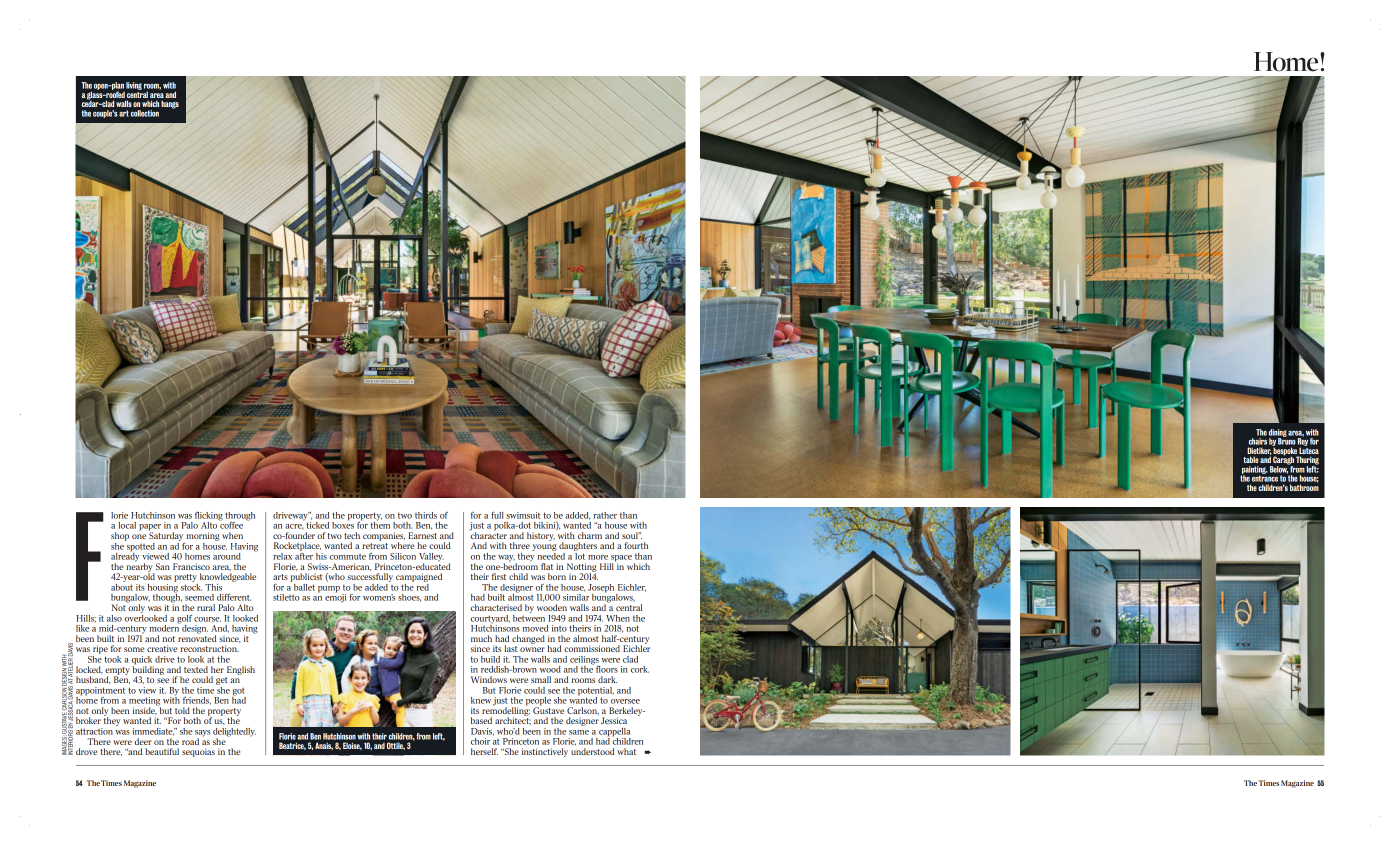 The height and width of the screenshot is (846, 1400). I want to click on into, so click(559, 628).
